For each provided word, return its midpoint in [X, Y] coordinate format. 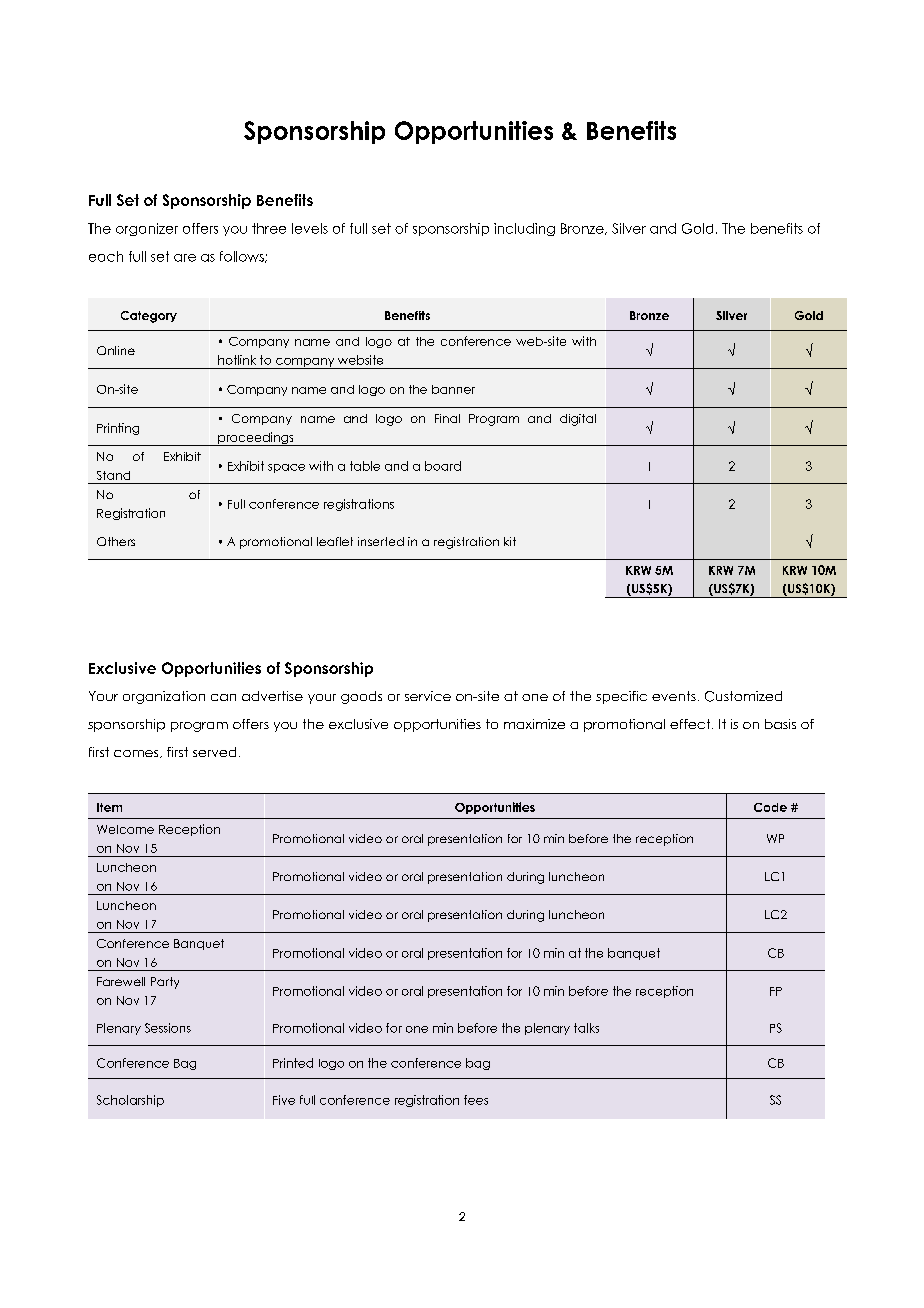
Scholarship [130, 1101]
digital [578, 420]
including [524, 229]
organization [164, 697]
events [674, 696]
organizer [147, 229]
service [428, 696]
